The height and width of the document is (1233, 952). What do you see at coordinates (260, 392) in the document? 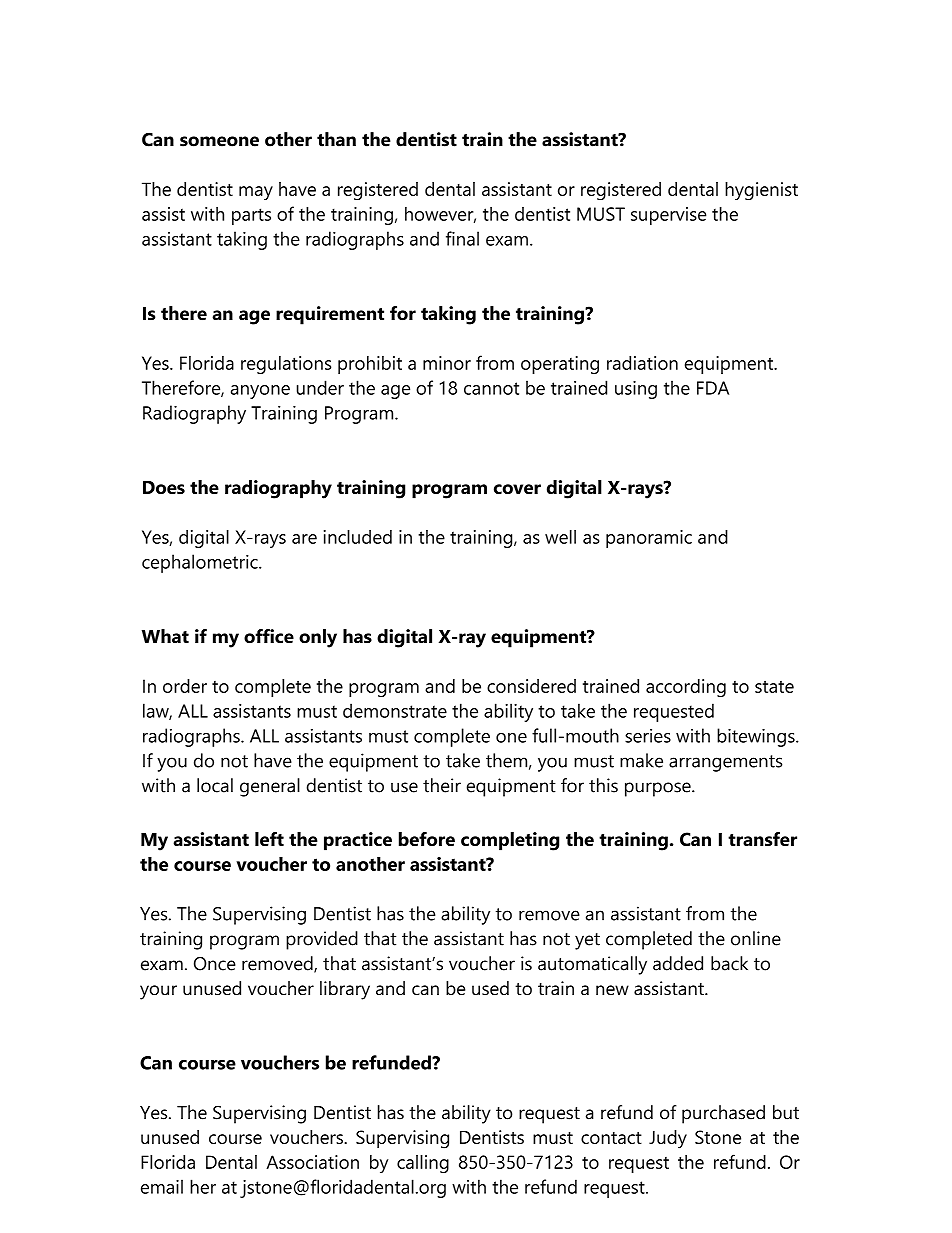
I see `anyone` at bounding box center [260, 392].
